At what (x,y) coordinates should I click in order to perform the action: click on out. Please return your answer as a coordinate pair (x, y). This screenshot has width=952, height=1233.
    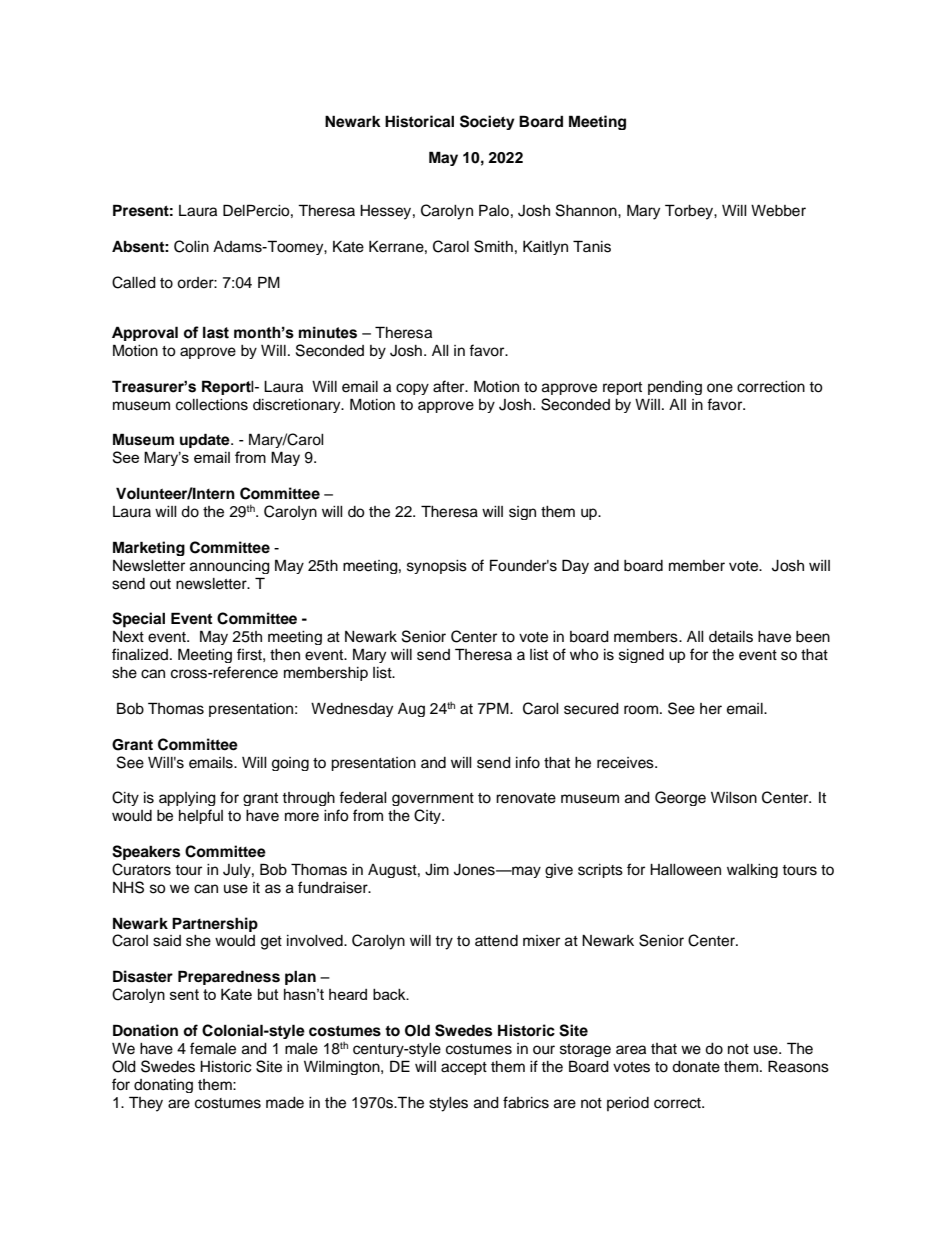
    Looking at the image, I should click on (160, 584).
